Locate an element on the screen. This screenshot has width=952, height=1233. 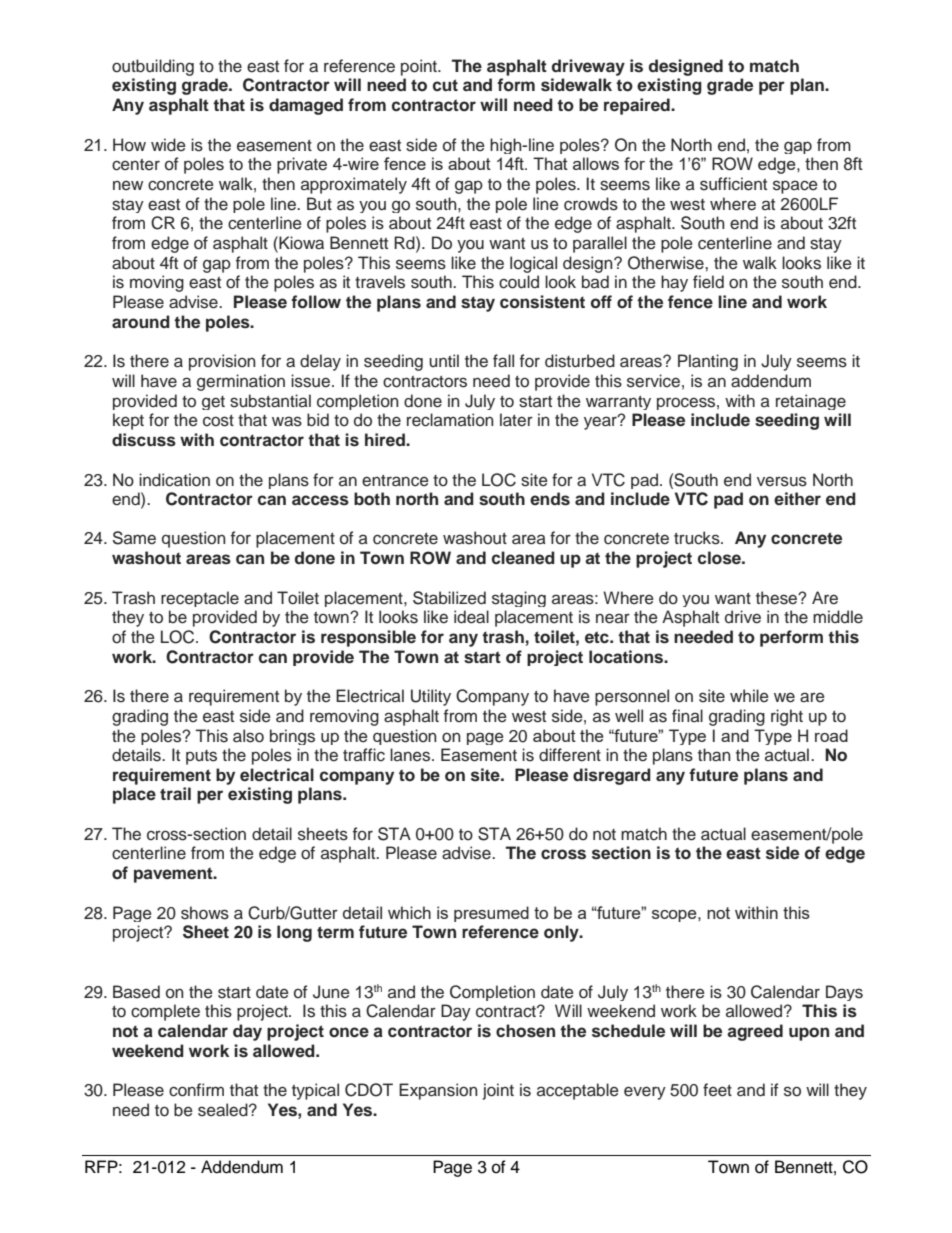
confirm is located at coordinates (196, 1090).
